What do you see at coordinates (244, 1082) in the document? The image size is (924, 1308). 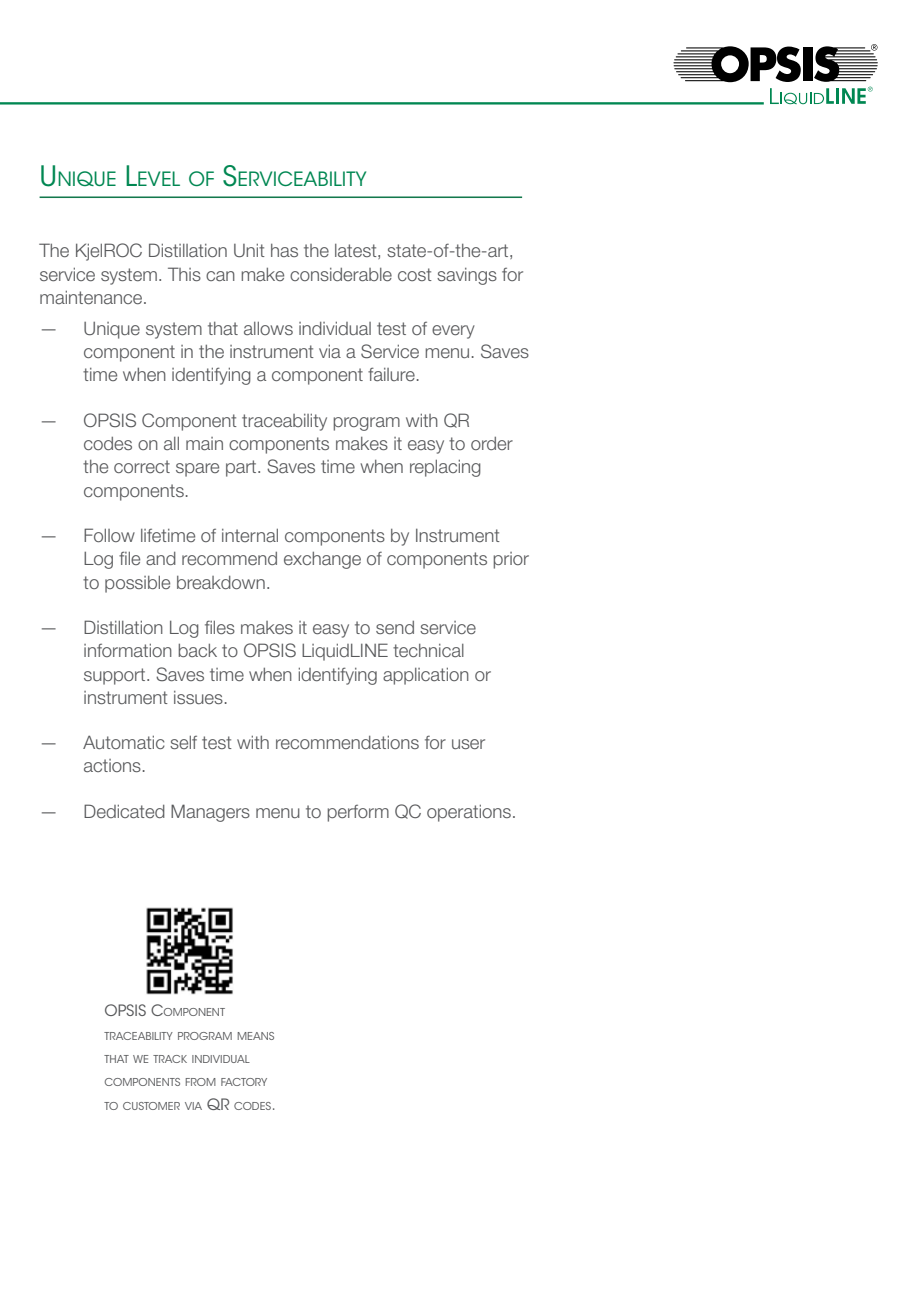 I see `factory` at bounding box center [244, 1082].
